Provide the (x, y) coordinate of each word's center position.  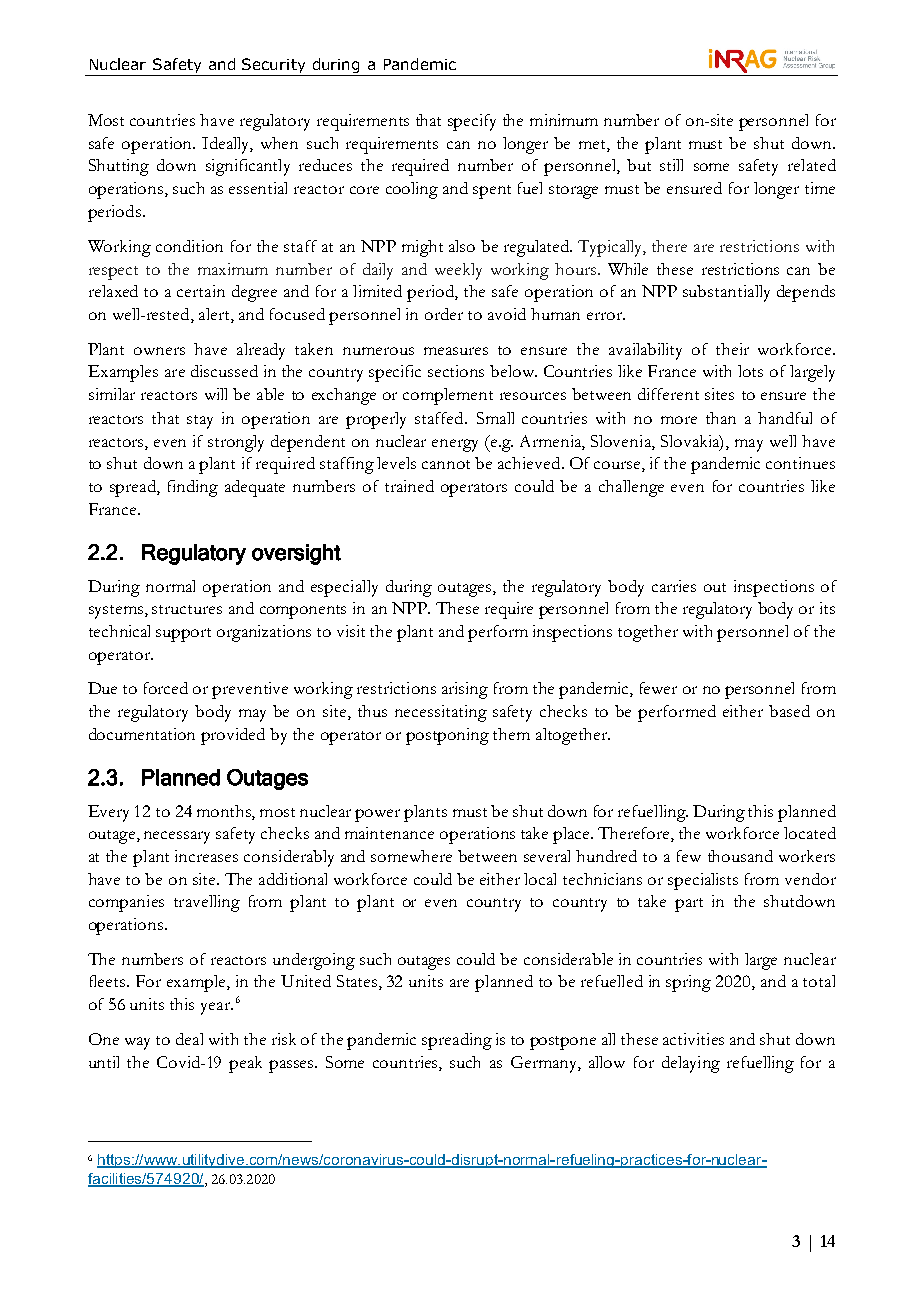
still (671, 165)
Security (274, 67)
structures (187, 609)
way (137, 1043)
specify (472, 122)
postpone (563, 1043)
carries (674, 586)
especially (344, 588)
